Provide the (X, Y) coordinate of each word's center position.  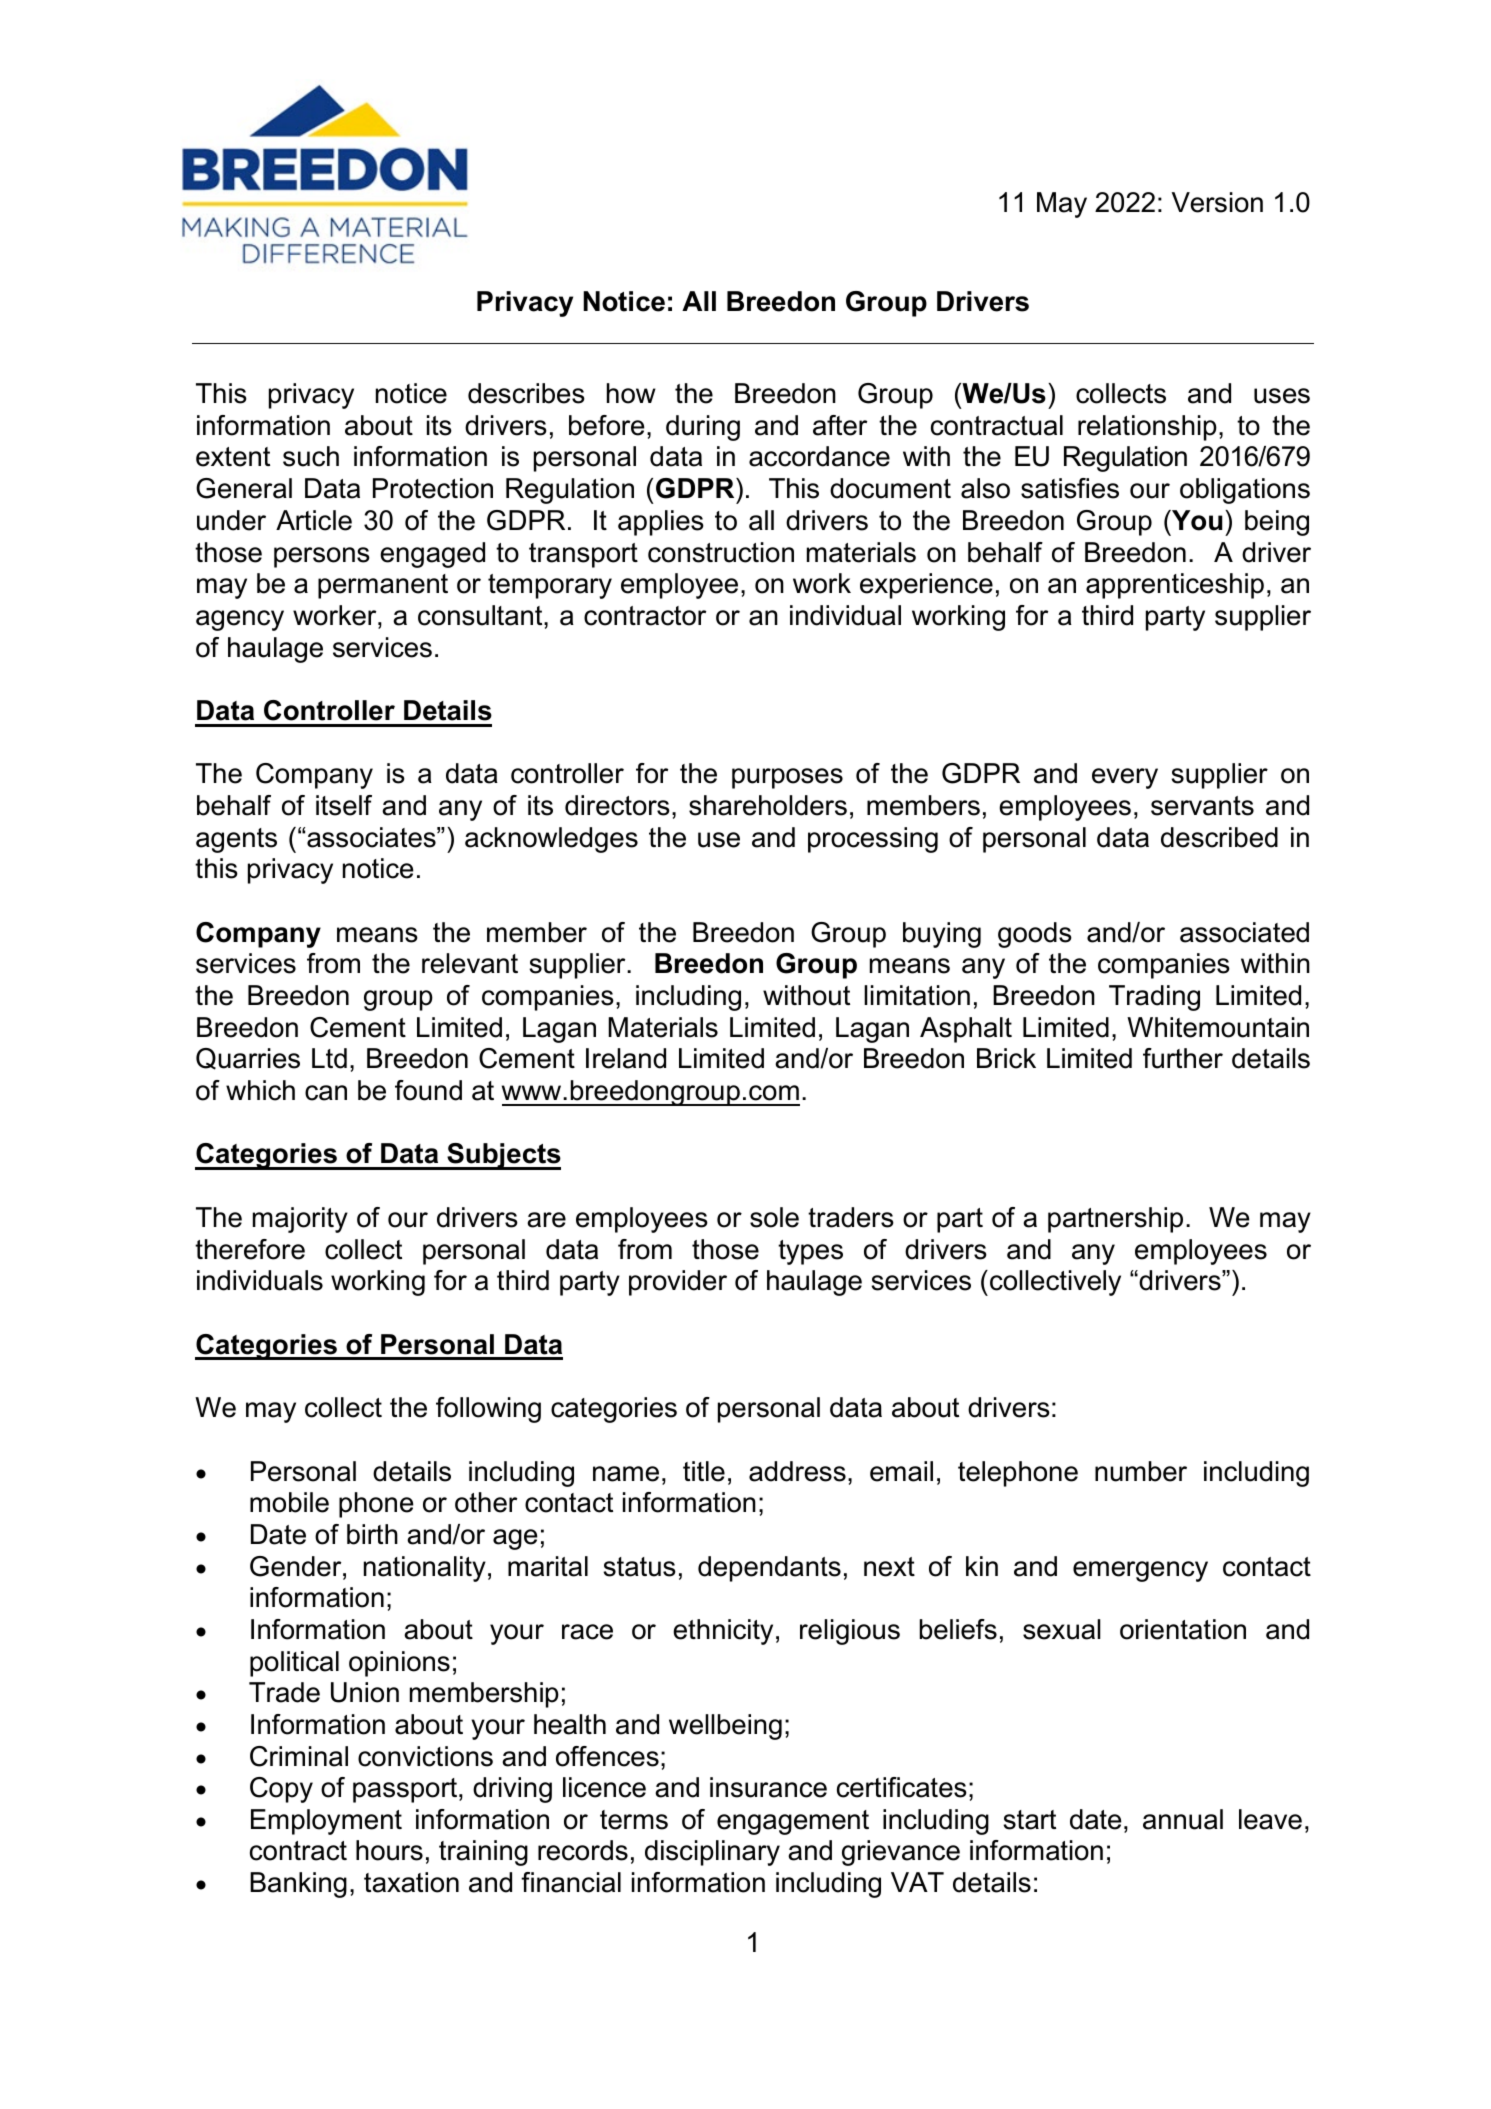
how (631, 393)
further (1183, 1058)
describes (526, 393)
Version (1217, 202)
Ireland (626, 1058)
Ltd (329, 1058)
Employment (326, 1822)
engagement (793, 1822)
